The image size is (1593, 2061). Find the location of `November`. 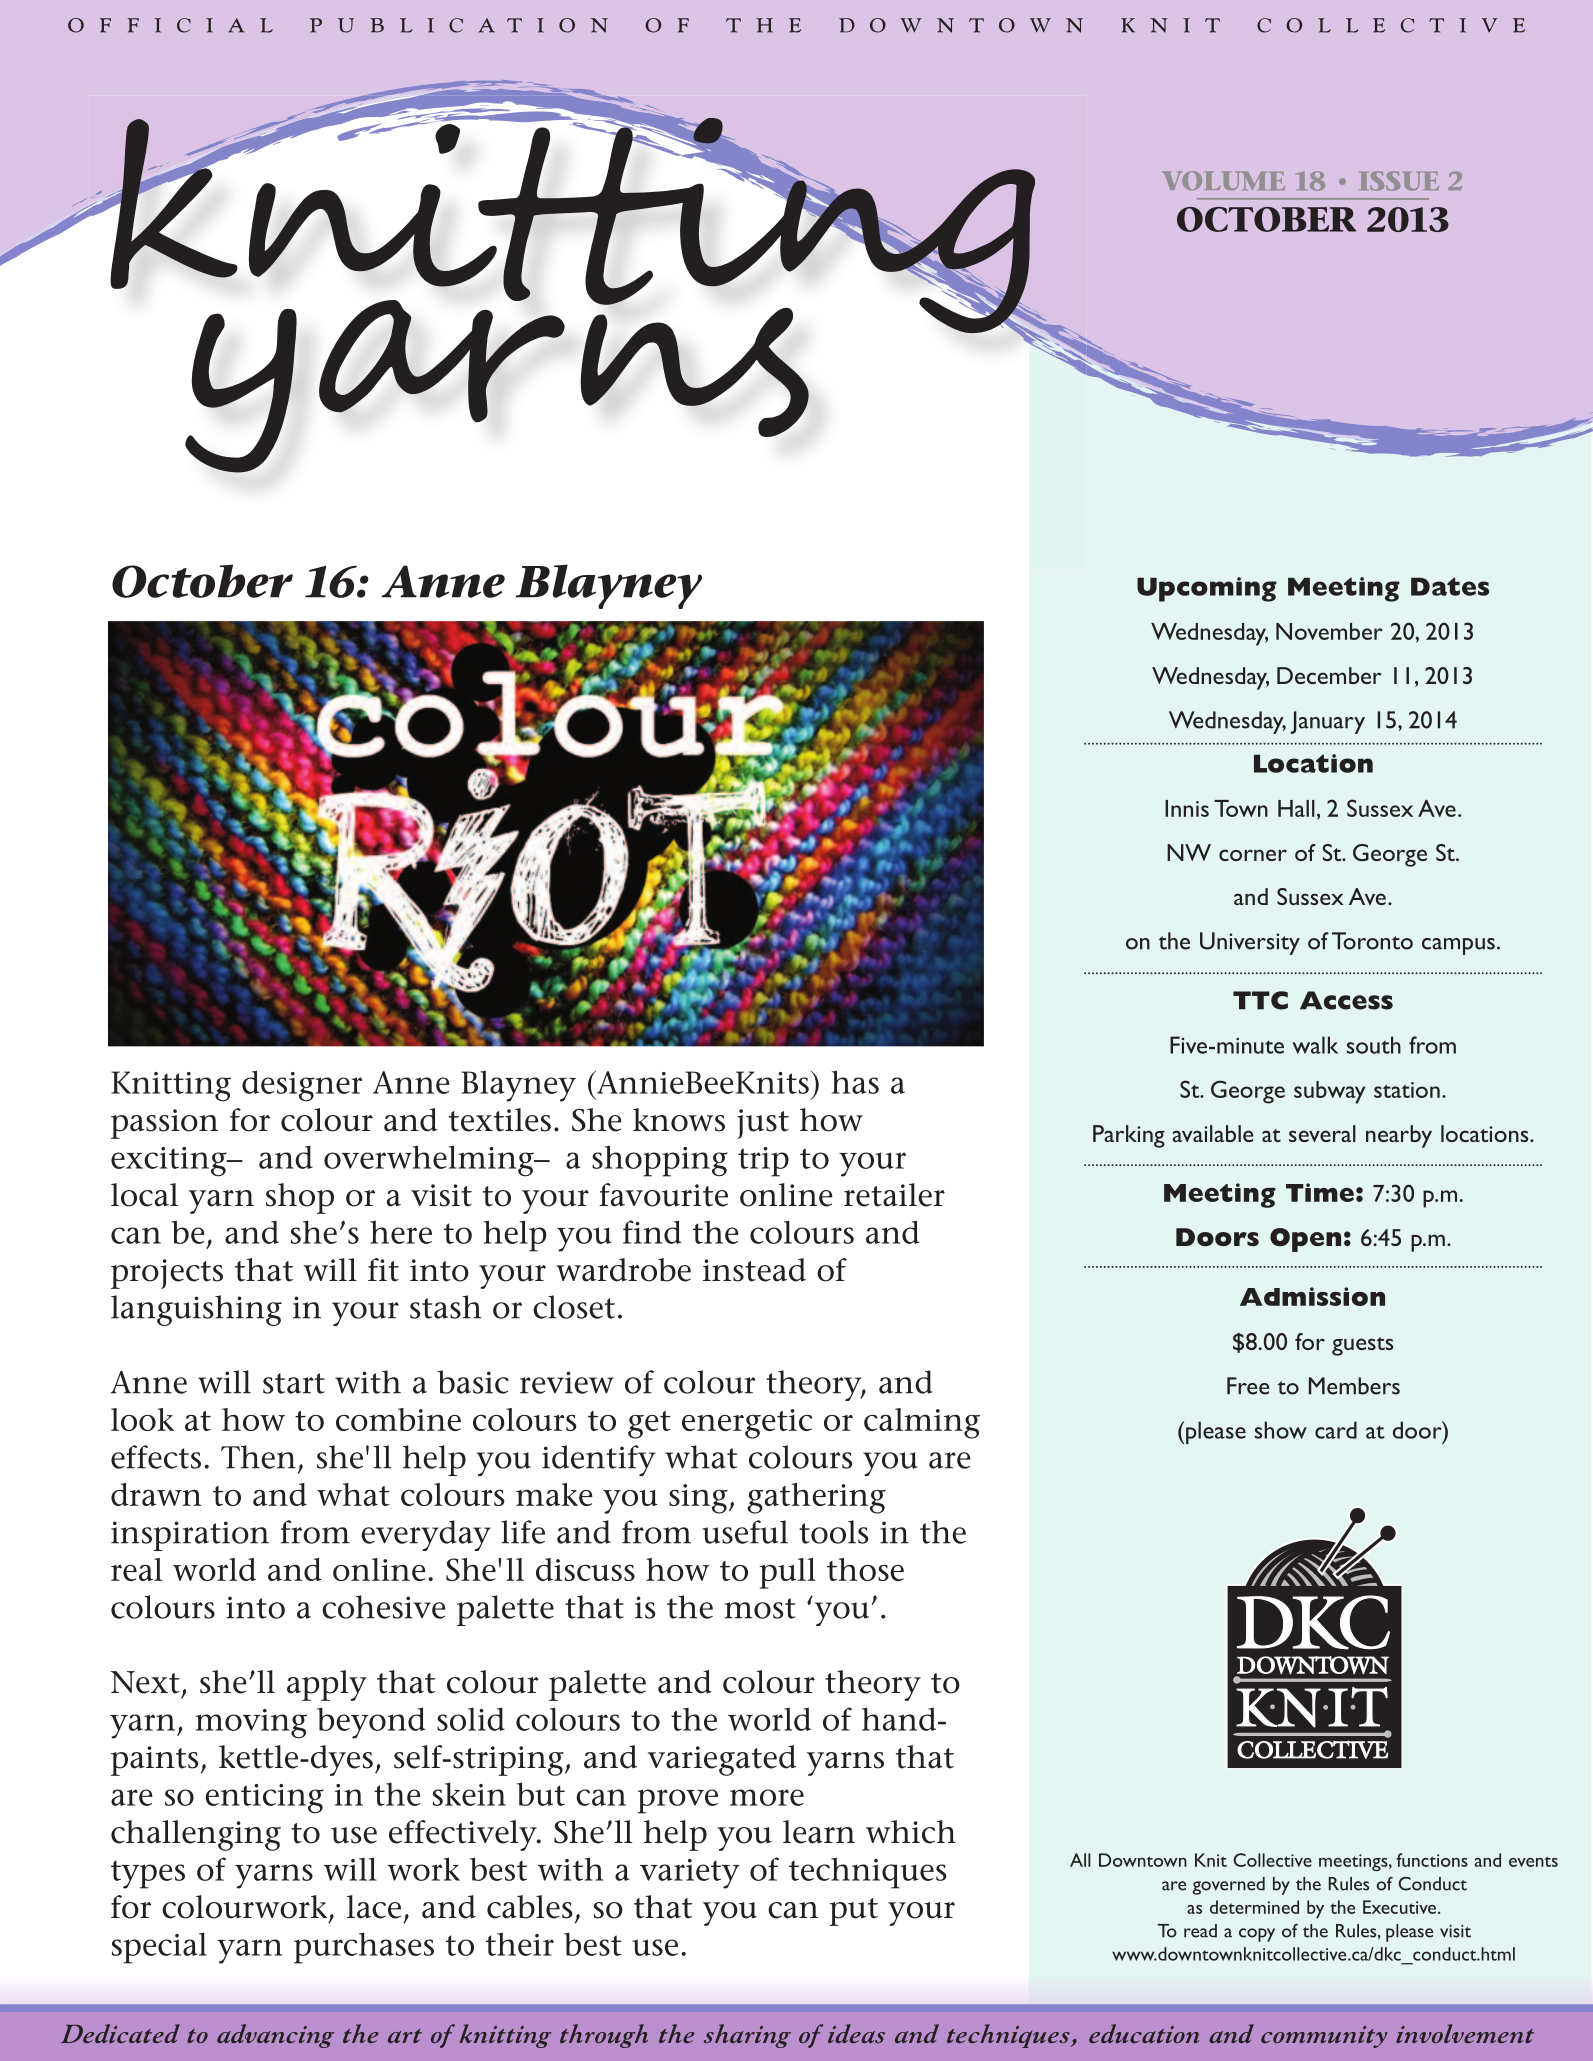

November is located at coordinates (1329, 631).
